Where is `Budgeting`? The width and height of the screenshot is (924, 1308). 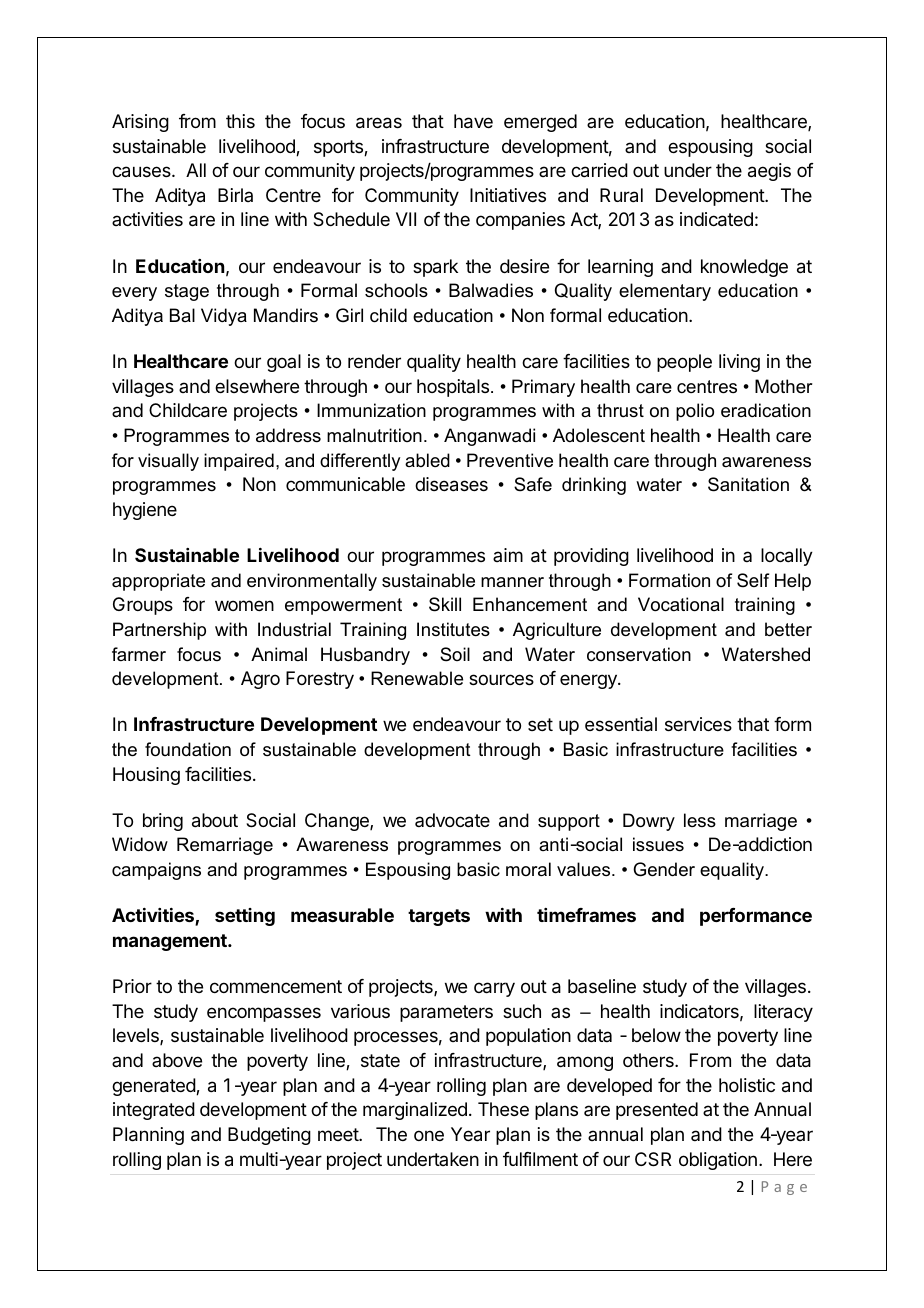
Budgeting is located at coordinates (269, 1136).
